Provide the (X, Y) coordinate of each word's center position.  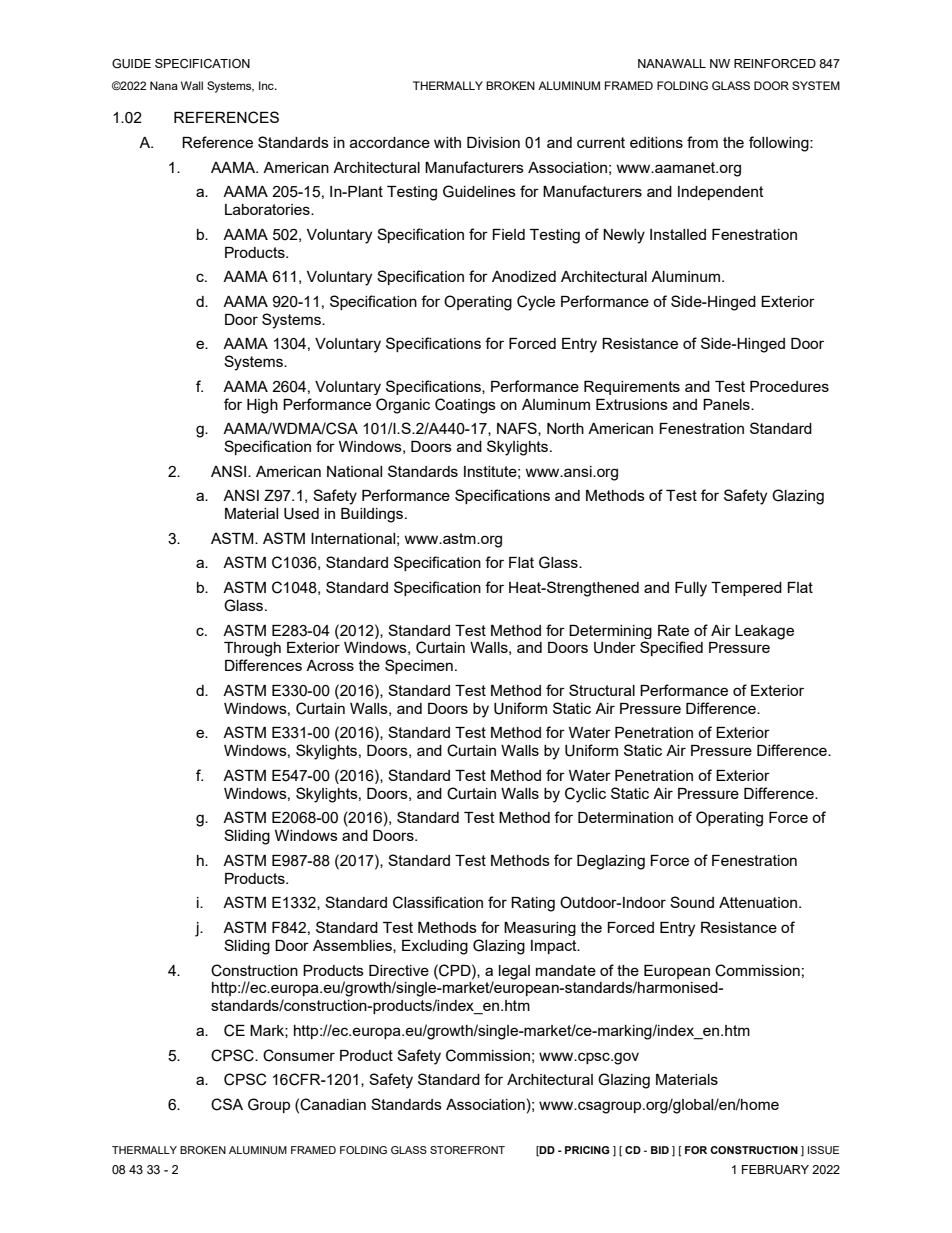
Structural (602, 690)
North (565, 428)
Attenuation (759, 902)
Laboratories (268, 209)
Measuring (540, 929)
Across (330, 665)
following (780, 144)
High (262, 406)
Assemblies (353, 946)
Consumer (299, 1055)
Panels (727, 404)
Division (493, 142)
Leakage (764, 632)
